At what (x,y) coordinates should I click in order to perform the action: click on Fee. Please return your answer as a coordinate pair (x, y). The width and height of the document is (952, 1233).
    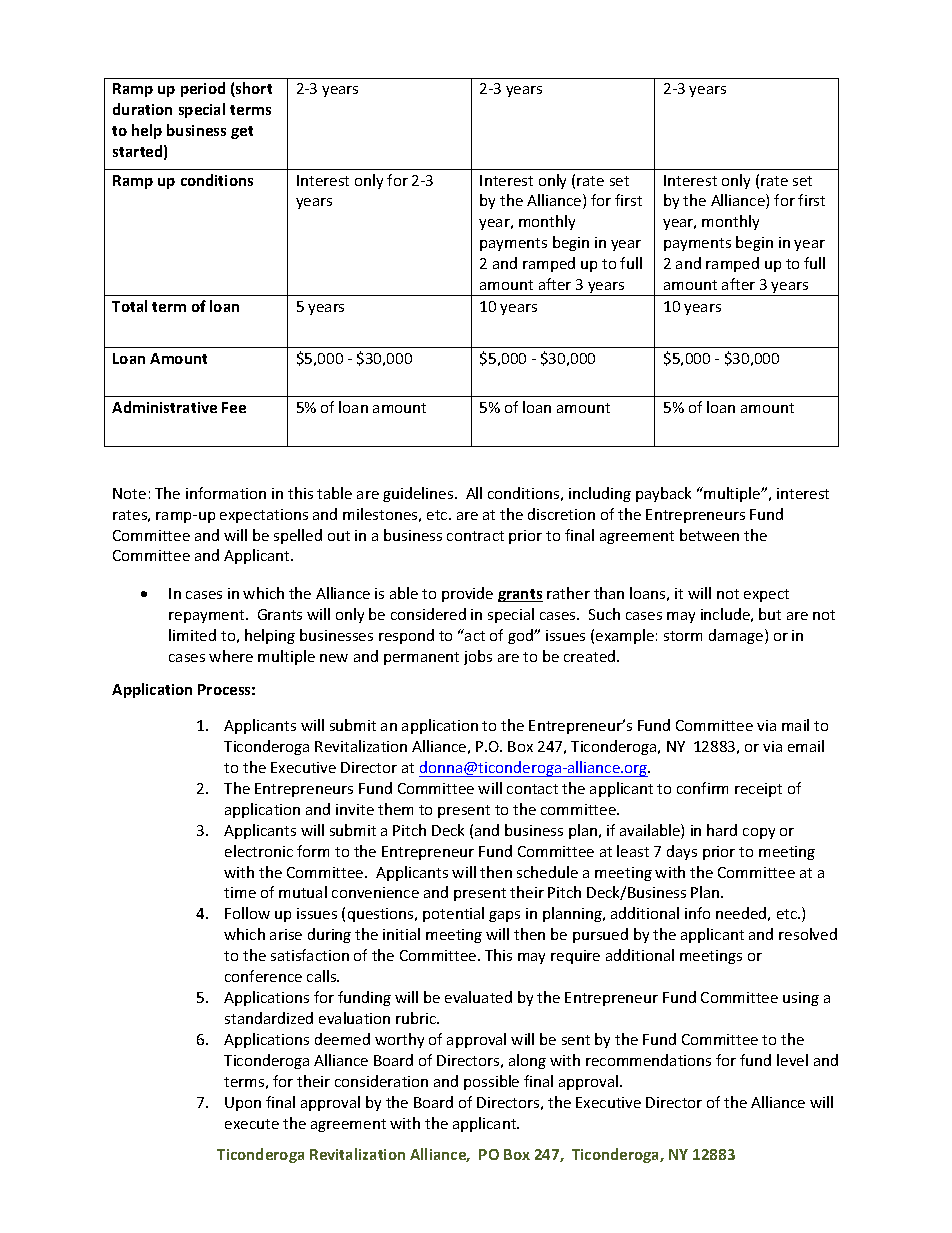
    Looking at the image, I should click on (234, 407).
